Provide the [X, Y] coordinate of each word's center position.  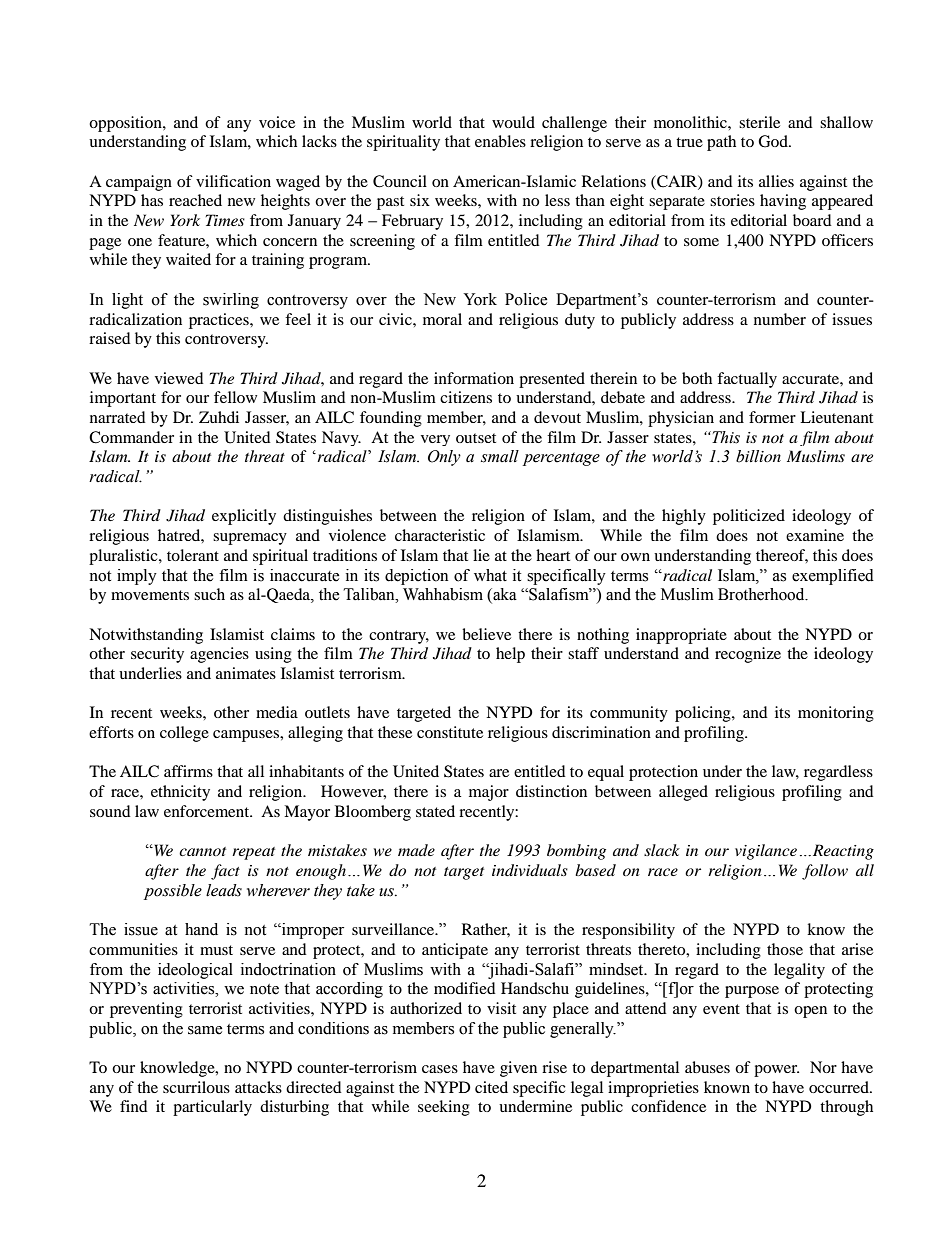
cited [491, 1087]
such [209, 594]
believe [486, 634]
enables [500, 141]
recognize [748, 655]
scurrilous [196, 1087]
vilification [233, 181]
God [774, 141]
